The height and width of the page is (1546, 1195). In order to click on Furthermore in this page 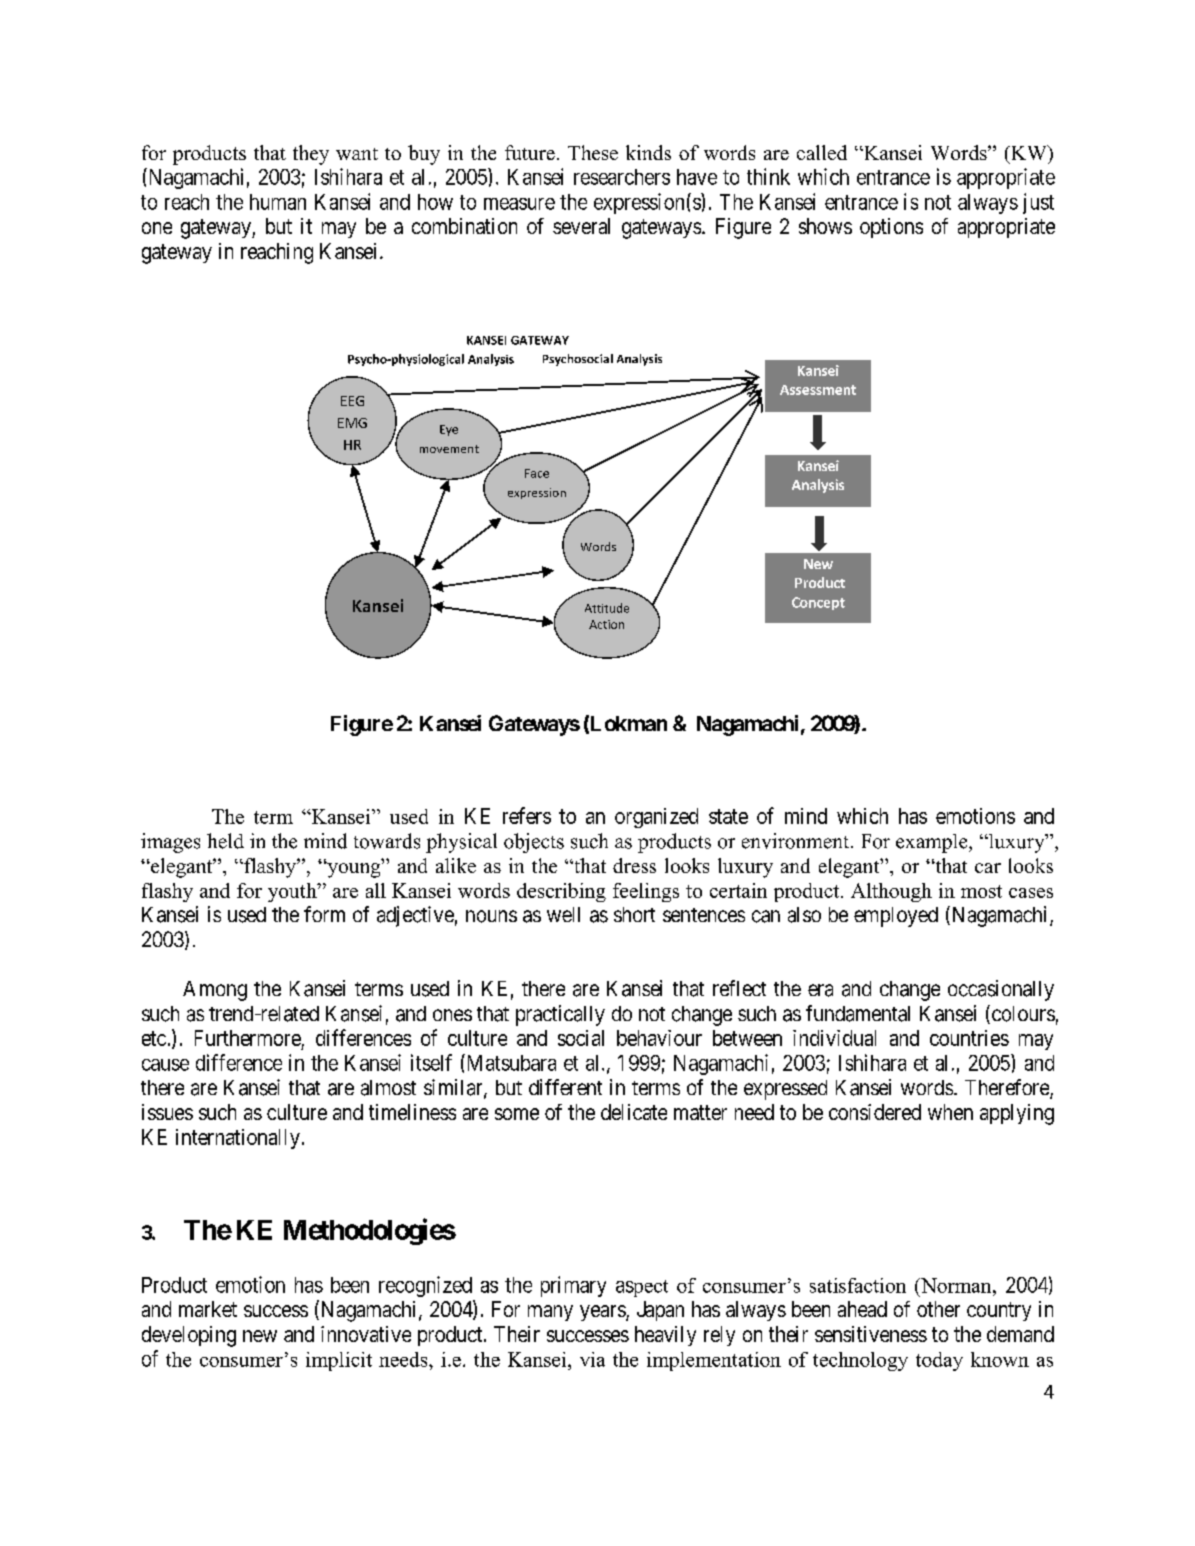, I will do `click(248, 1038)`.
